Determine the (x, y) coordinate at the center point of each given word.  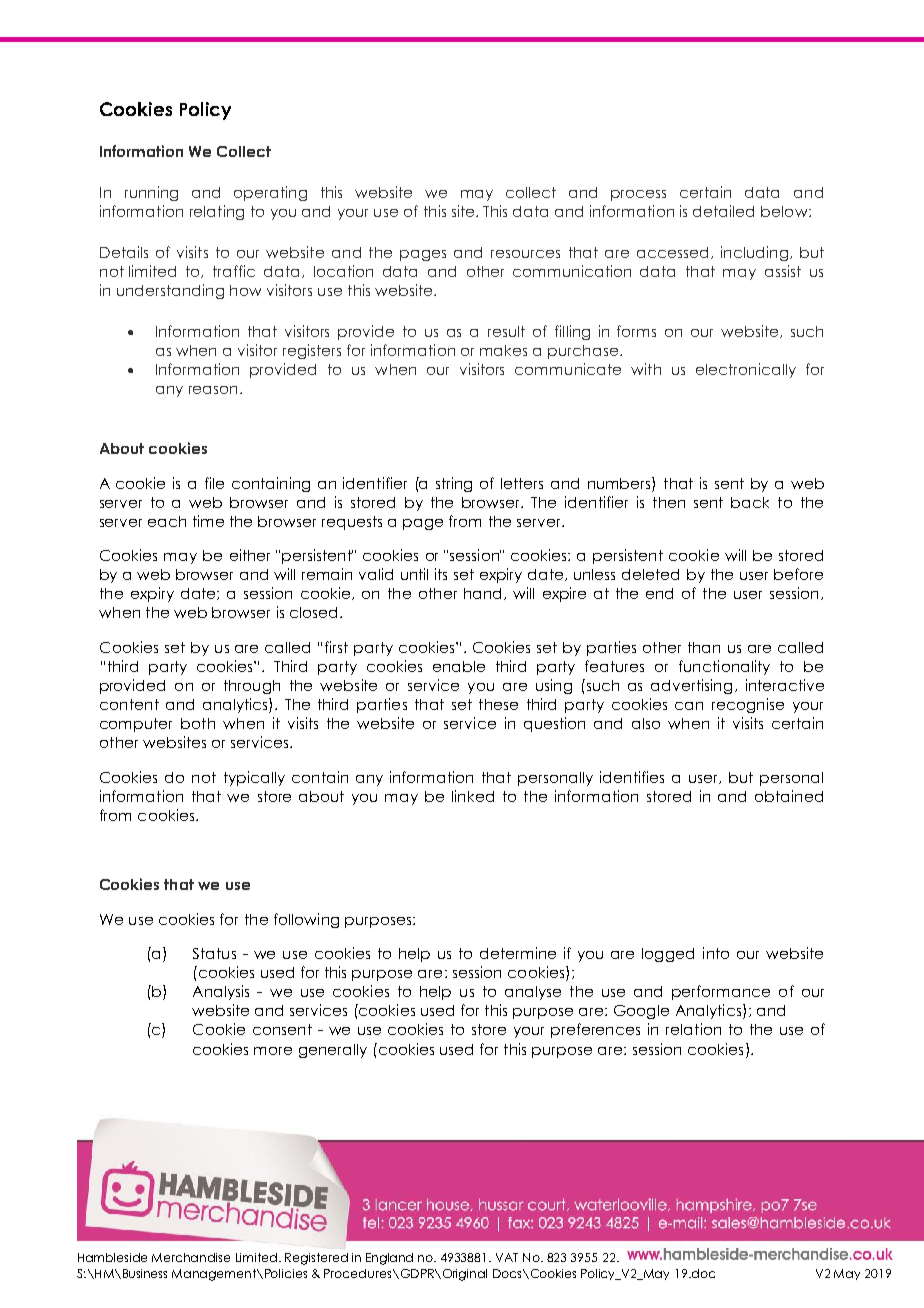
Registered (316, 1259)
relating (217, 212)
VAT (507, 1257)
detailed (723, 211)
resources (525, 254)
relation (693, 1029)
